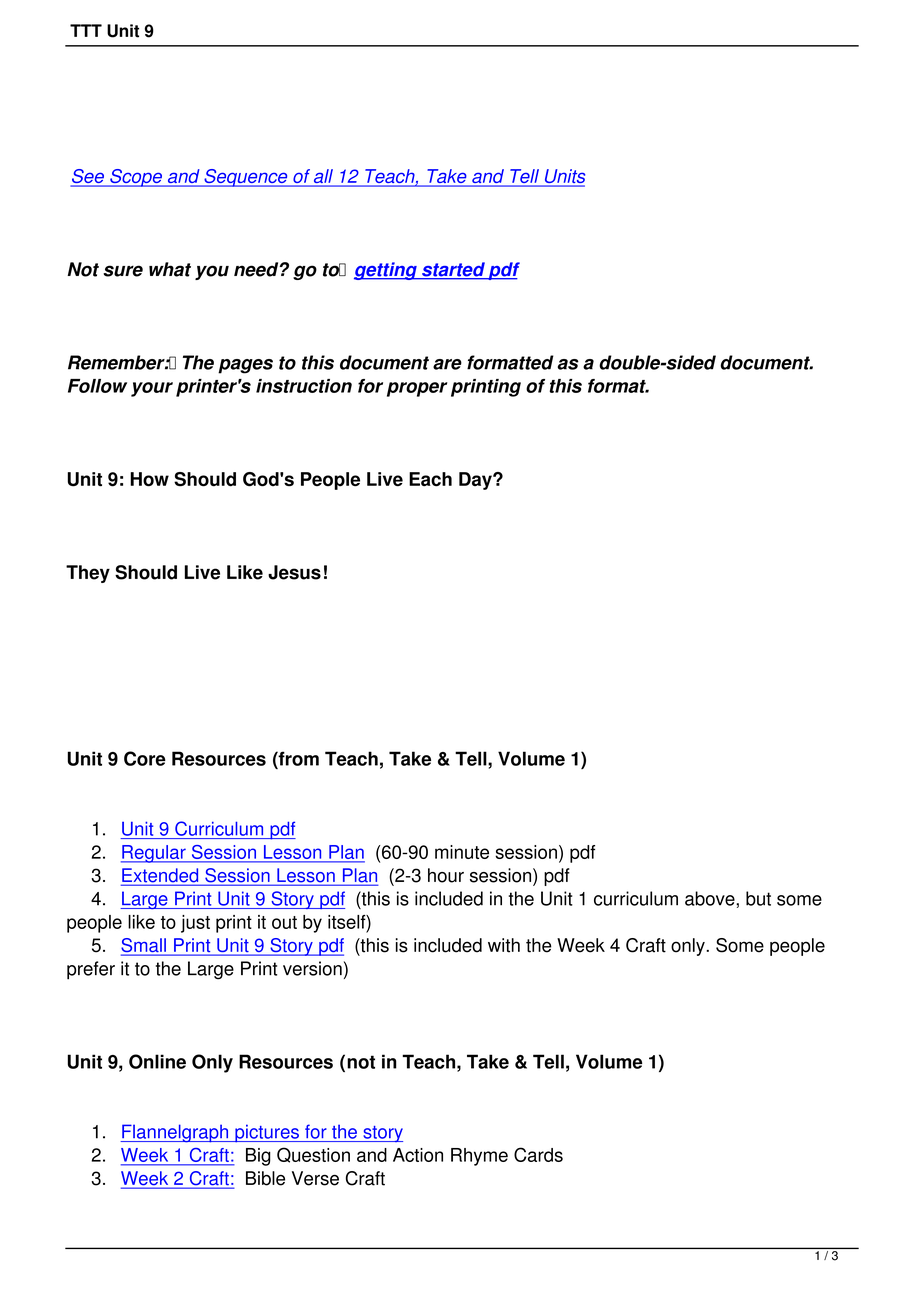 The height and width of the screenshot is (1308, 924). I want to click on Sequence, so click(246, 178).
